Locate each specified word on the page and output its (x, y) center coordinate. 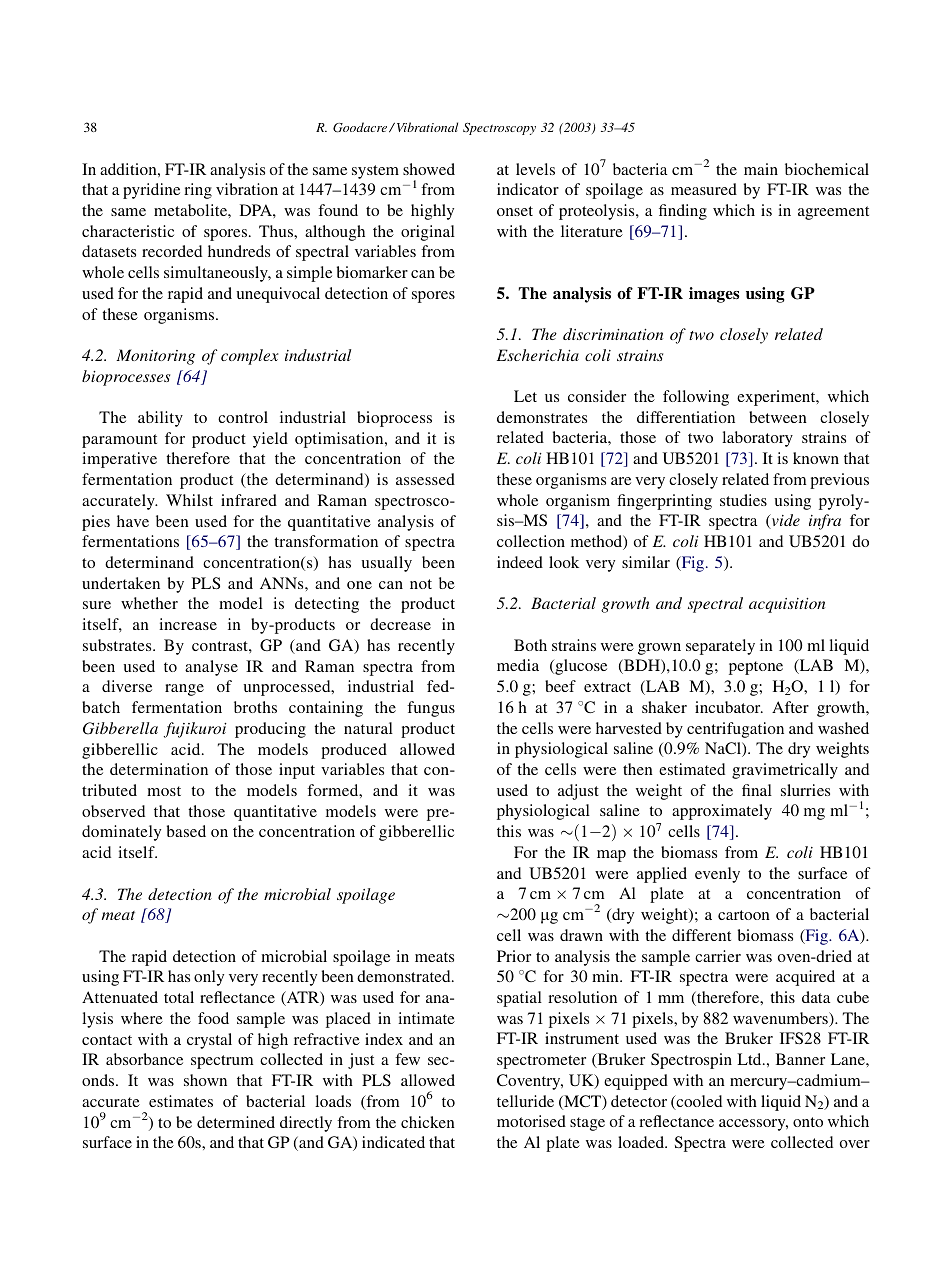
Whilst (189, 500)
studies (743, 500)
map (611, 856)
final (757, 790)
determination (159, 769)
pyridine (151, 191)
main (761, 169)
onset (515, 211)
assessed (425, 479)
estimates (181, 1101)
